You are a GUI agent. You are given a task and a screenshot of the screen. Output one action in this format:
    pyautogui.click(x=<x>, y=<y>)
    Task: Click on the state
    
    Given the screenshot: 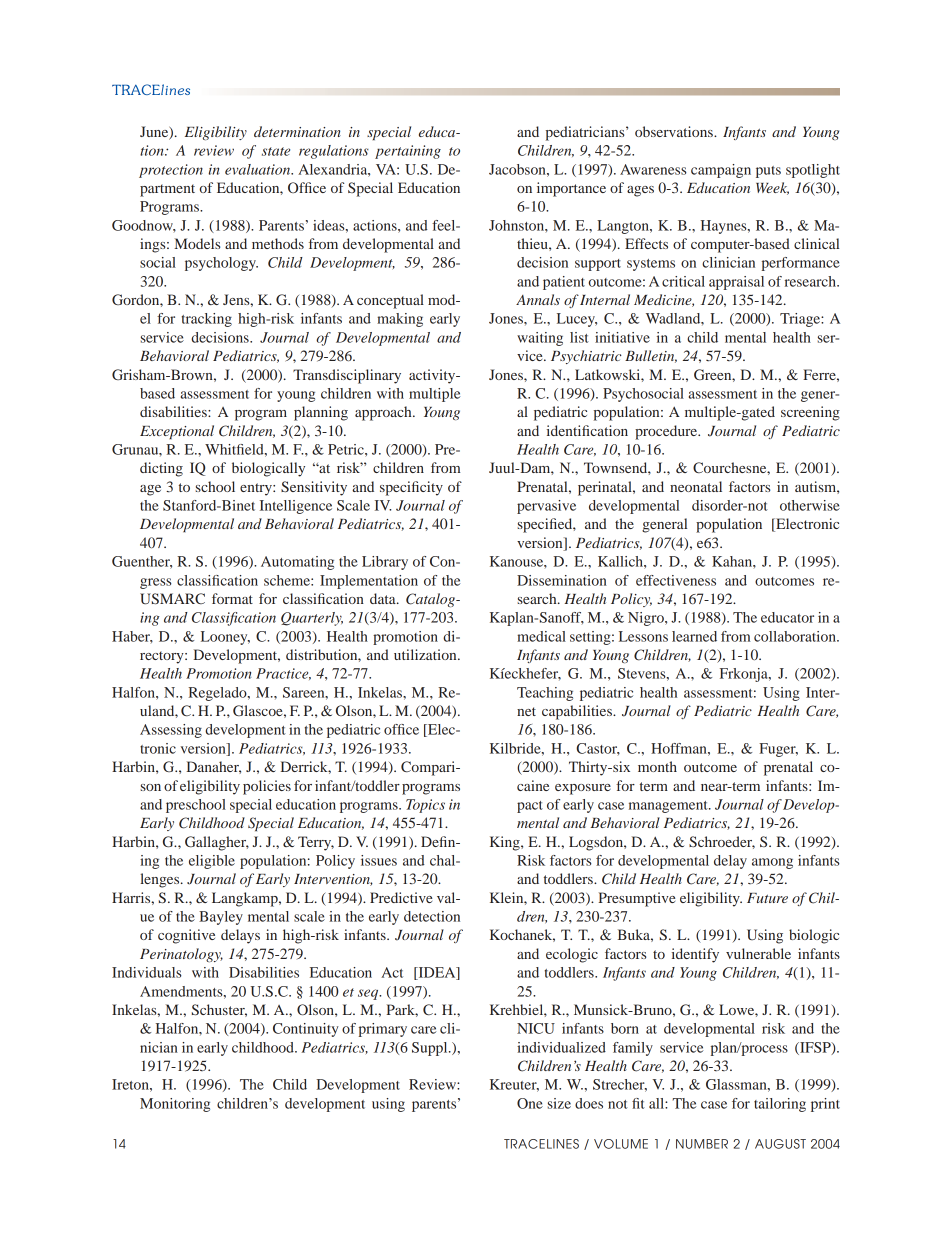 What is the action you would take?
    pyautogui.click(x=276, y=151)
